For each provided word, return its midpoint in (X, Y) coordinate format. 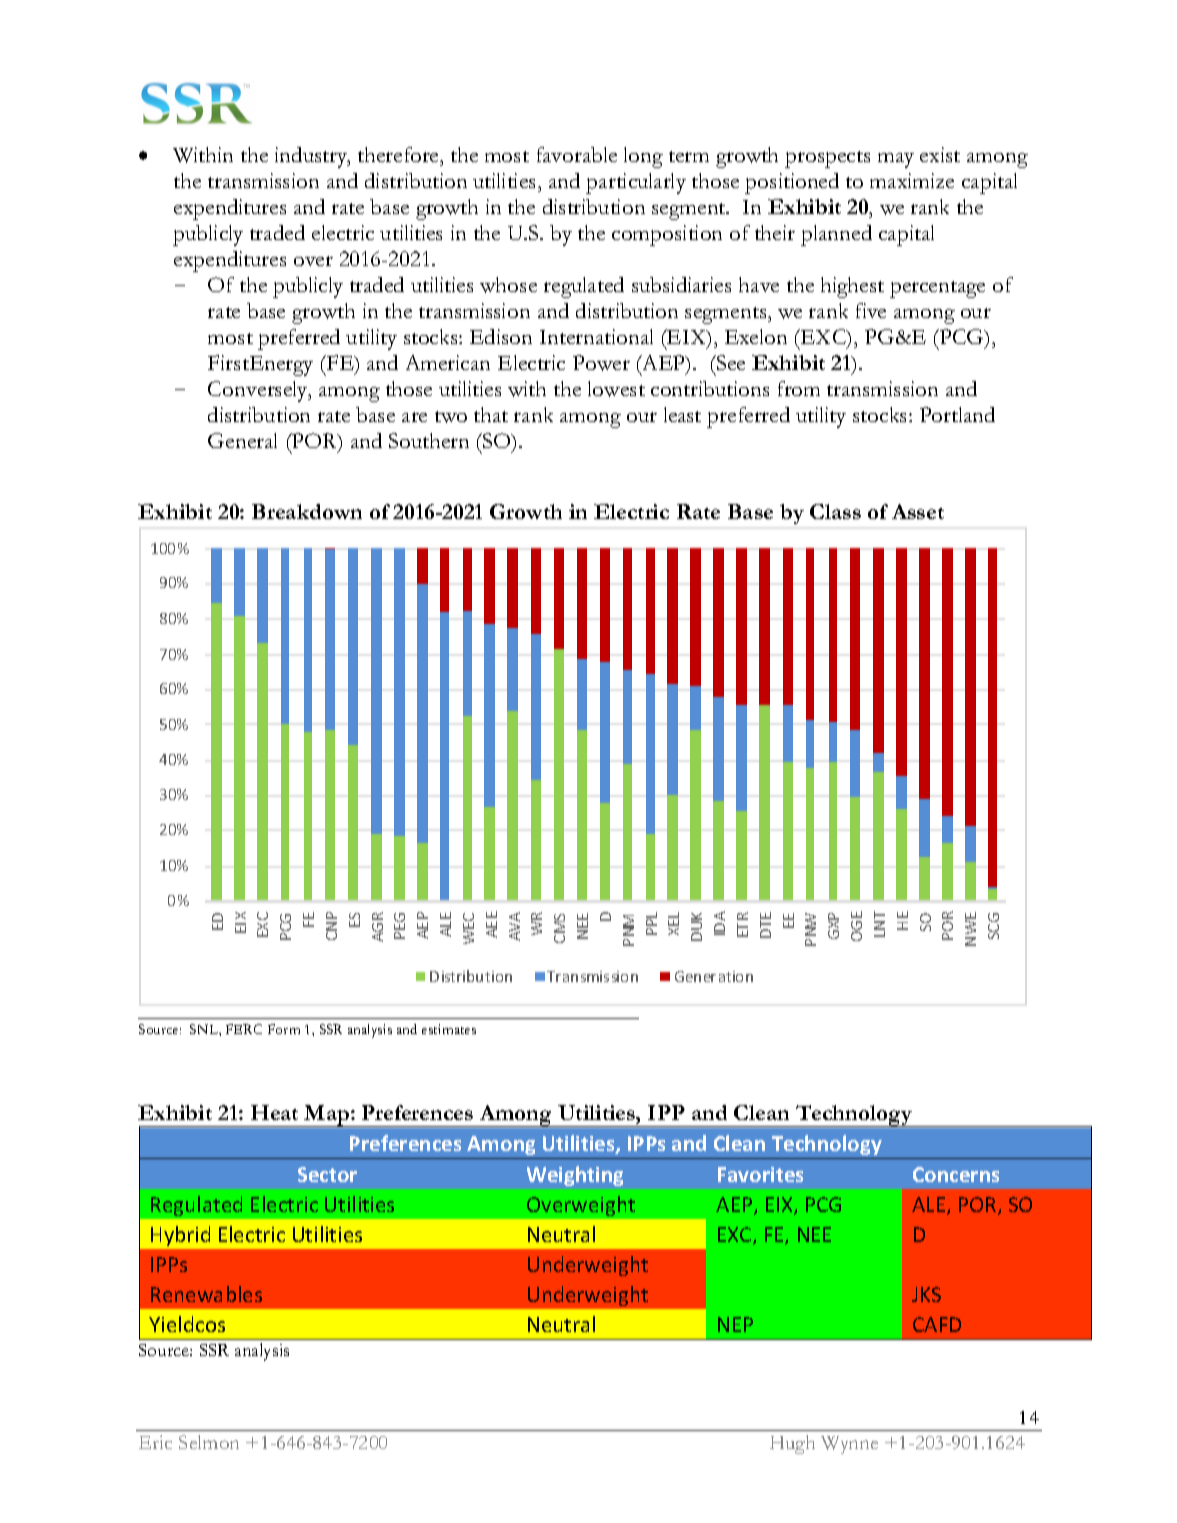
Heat (274, 1112)
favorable (577, 154)
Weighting (575, 1176)
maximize (912, 180)
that (491, 414)
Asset (918, 511)
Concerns (956, 1174)
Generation (714, 976)
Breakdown (307, 511)
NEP (735, 1324)
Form (284, 1029)
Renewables (206, 1294)
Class (835, 511)
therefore (400, 154)
